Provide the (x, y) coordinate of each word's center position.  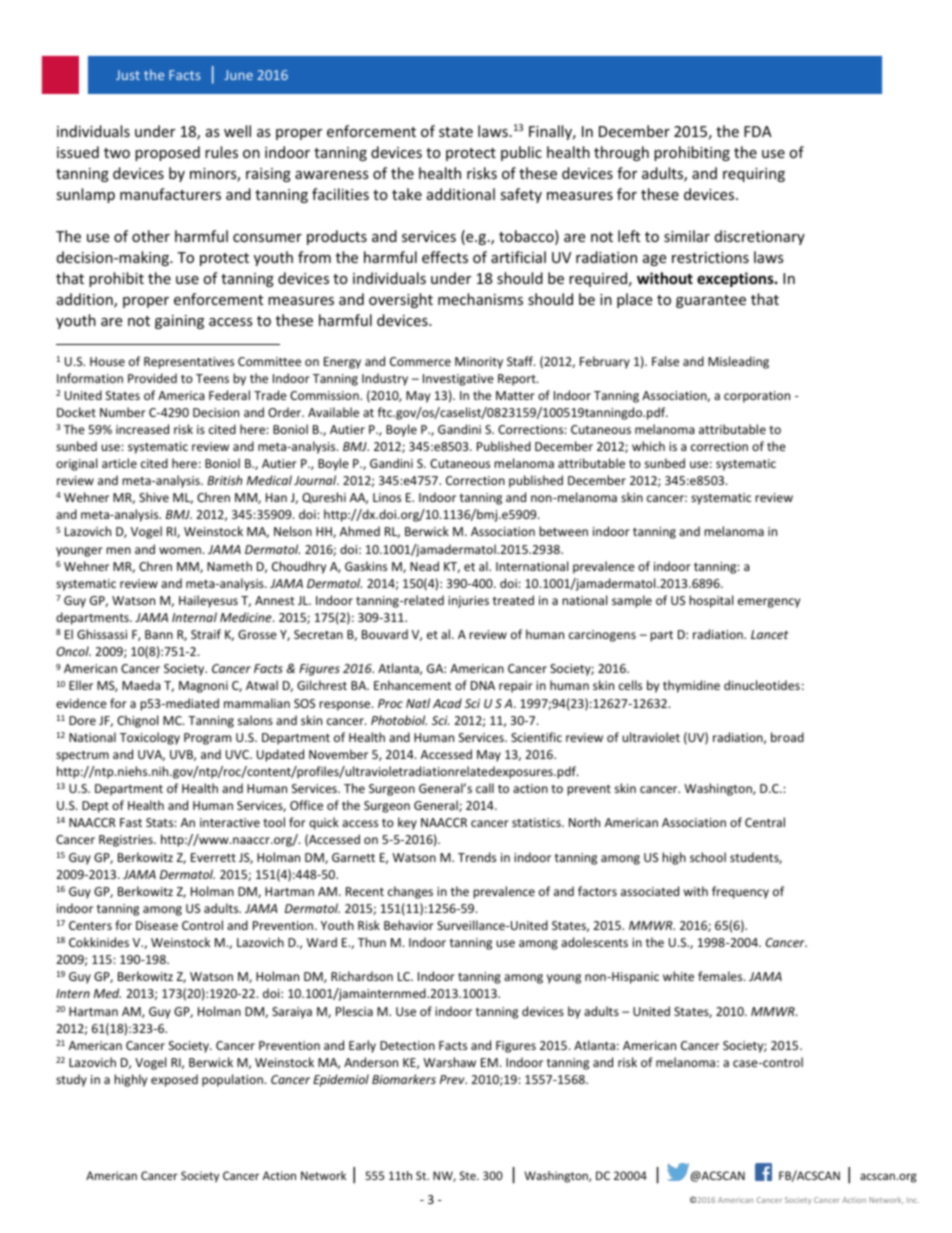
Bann (159, 634)
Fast (131, 822)
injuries (468, 602)
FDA (758, 131)
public (521, 153)
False (665, 361)
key (407, 823)
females (721, 976)
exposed (174, 1080)
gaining (179, 322)
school (708, 857)
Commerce (420, 361)
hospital (711, 601)
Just (128, 75)
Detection (407, 1045)
